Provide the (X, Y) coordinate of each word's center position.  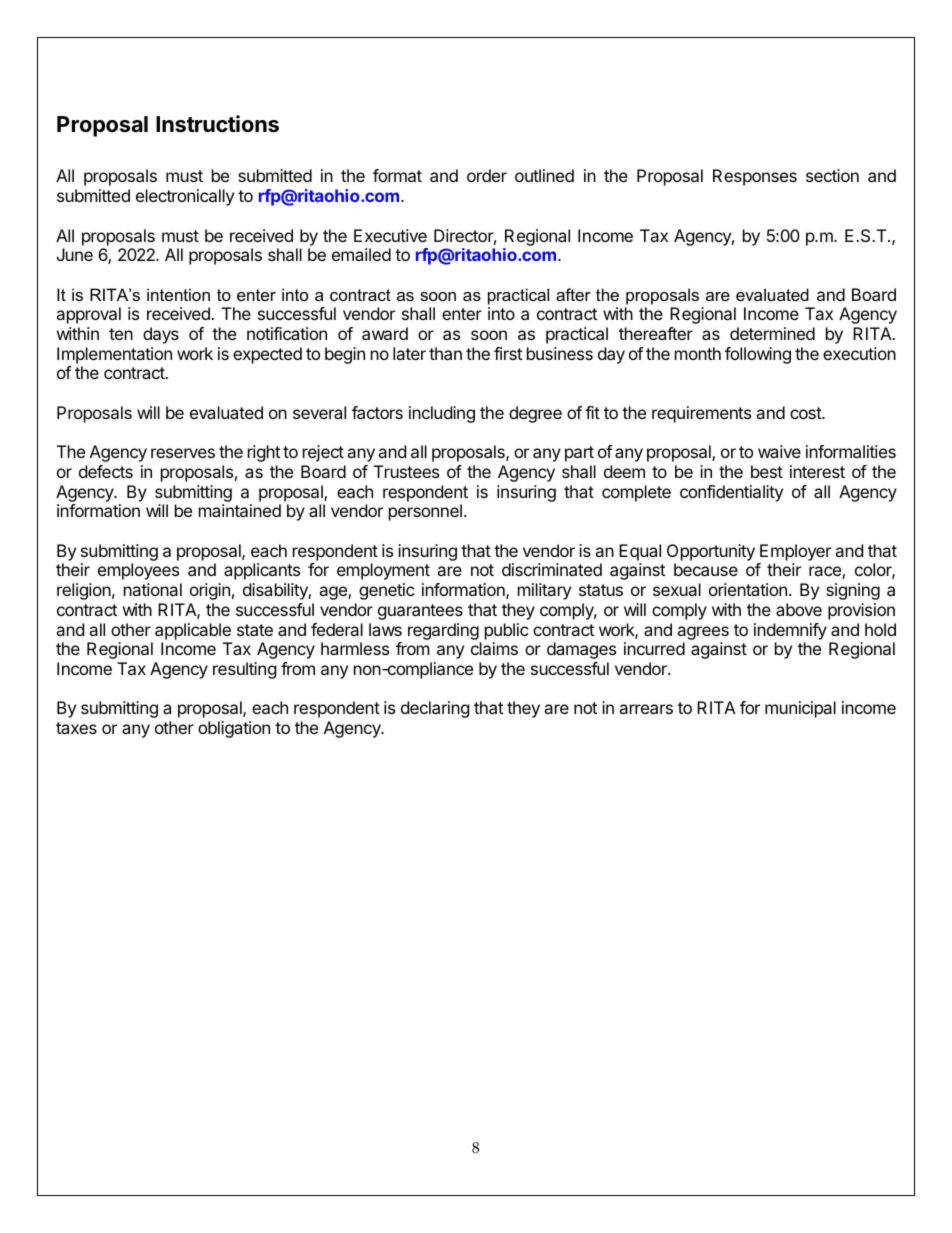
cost (806, 413)
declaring (435, 709)
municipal (800, 709)
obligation (234, 729)
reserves (183, 453)
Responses (755, 177)
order (487, 175)
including (442, 414)
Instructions (217, 124)
